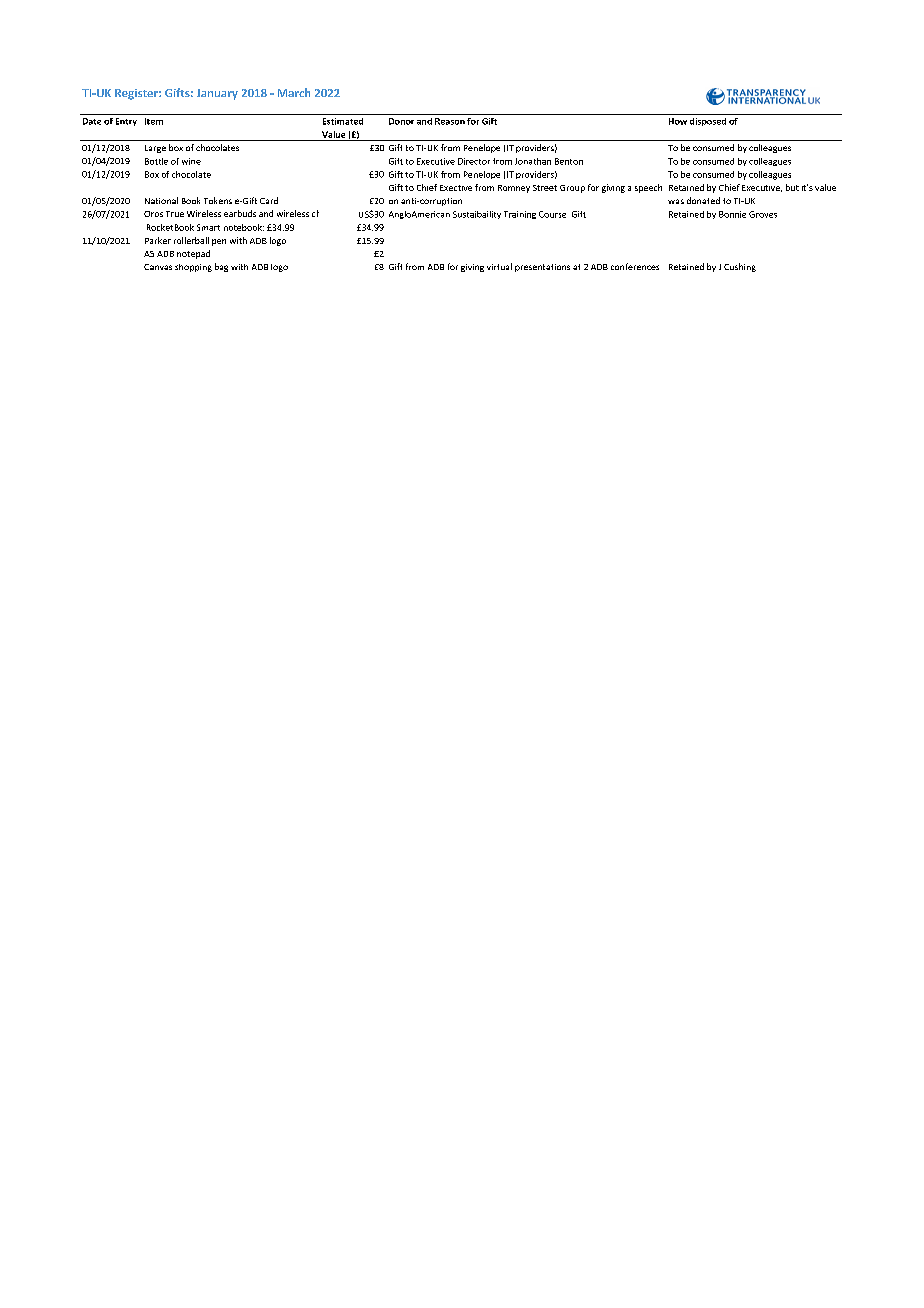  Describe the element at coordinates (708, 122) in the screenshot. I see `disposed` at that location.
